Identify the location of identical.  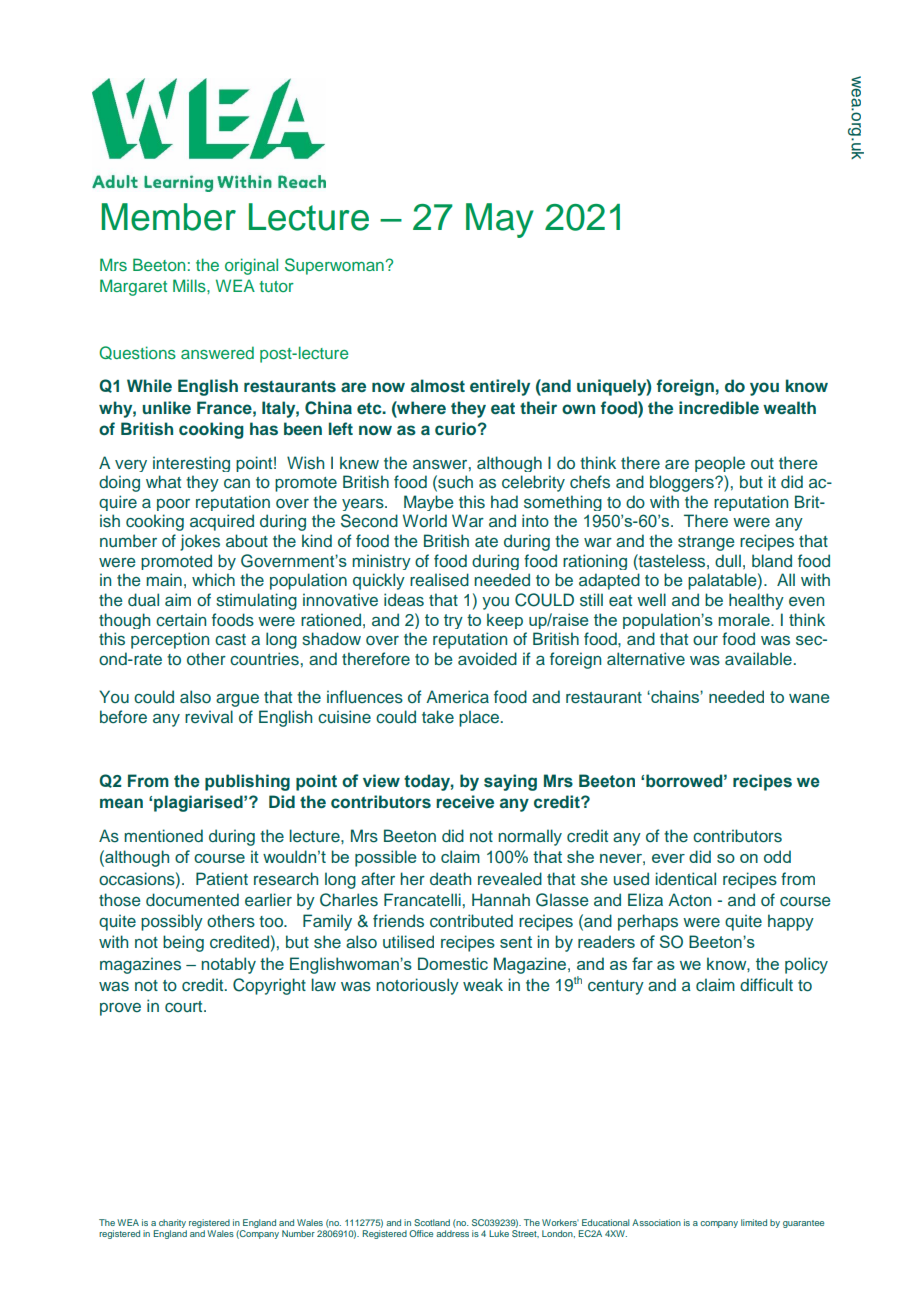
(685, 878).
